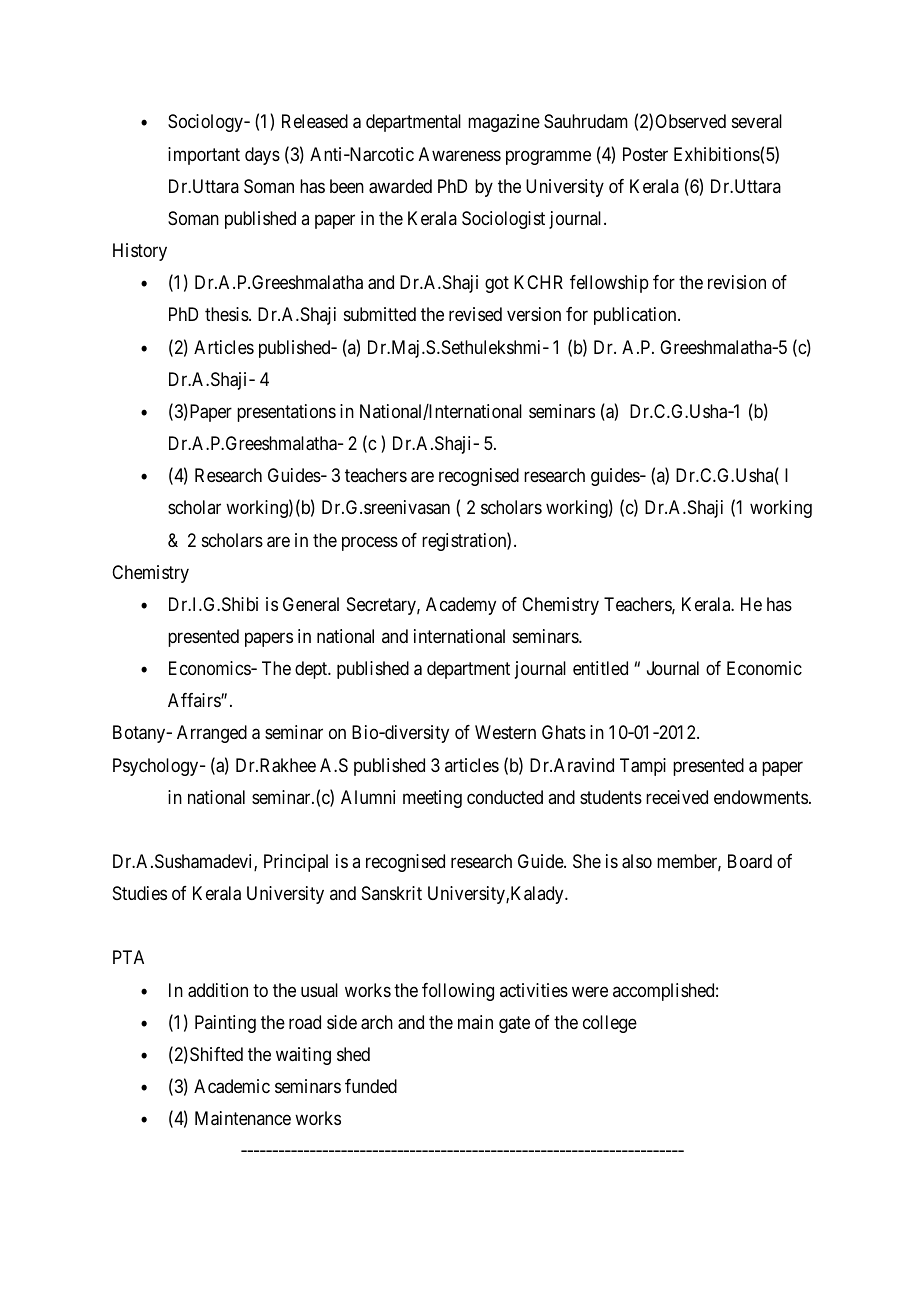 The image size is (924, 1308). What do you see at coordinates (232, 1086) in the image?
I see `Academic` at bounding box center [232, 1086].
